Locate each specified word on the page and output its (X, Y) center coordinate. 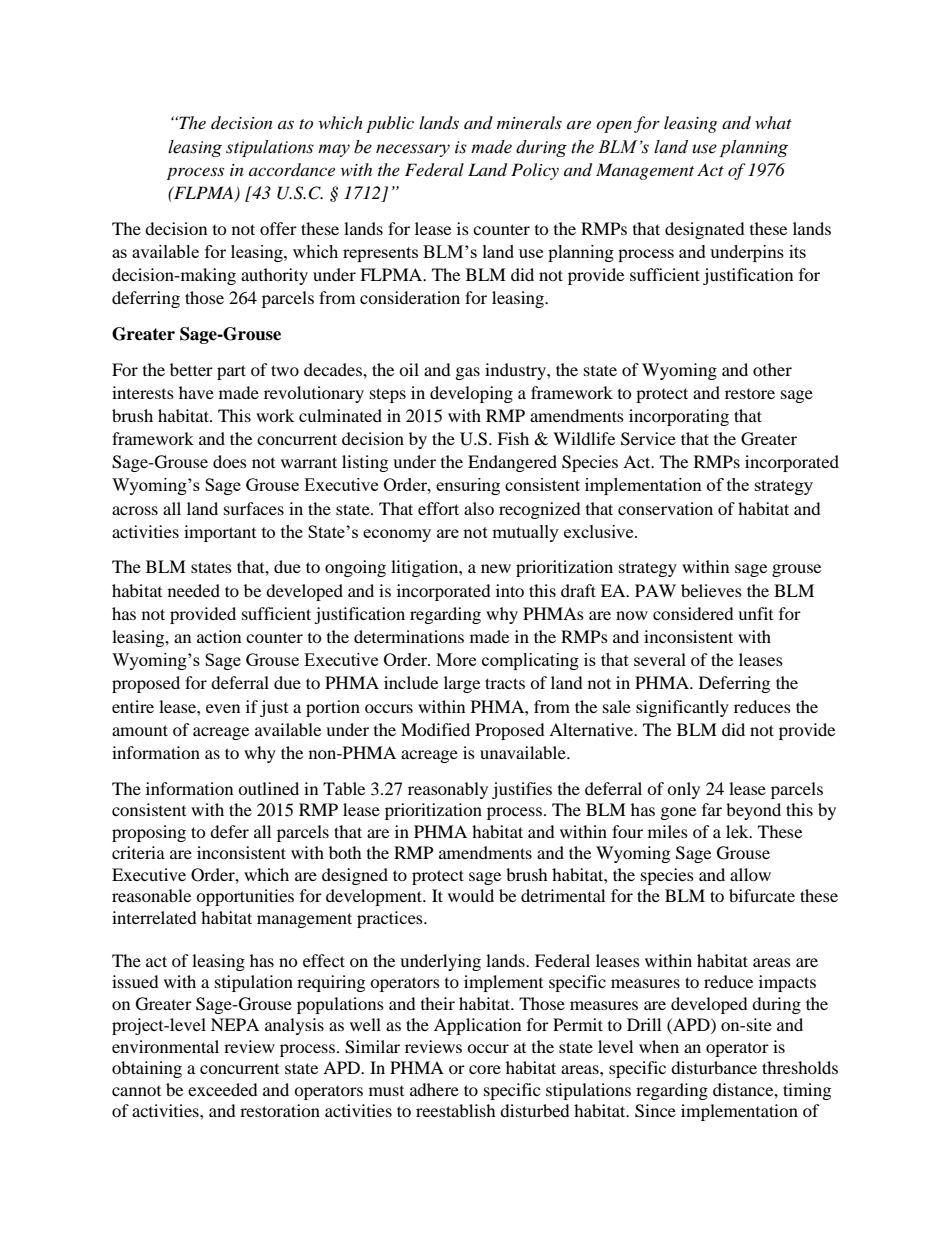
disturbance (714, 1067)
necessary (413, 150)
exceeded (223, 1089)
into (510, 590)
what (773, 122)
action (219, 636)
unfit (755, 613)
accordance (292, 169)
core (485, 1069)
